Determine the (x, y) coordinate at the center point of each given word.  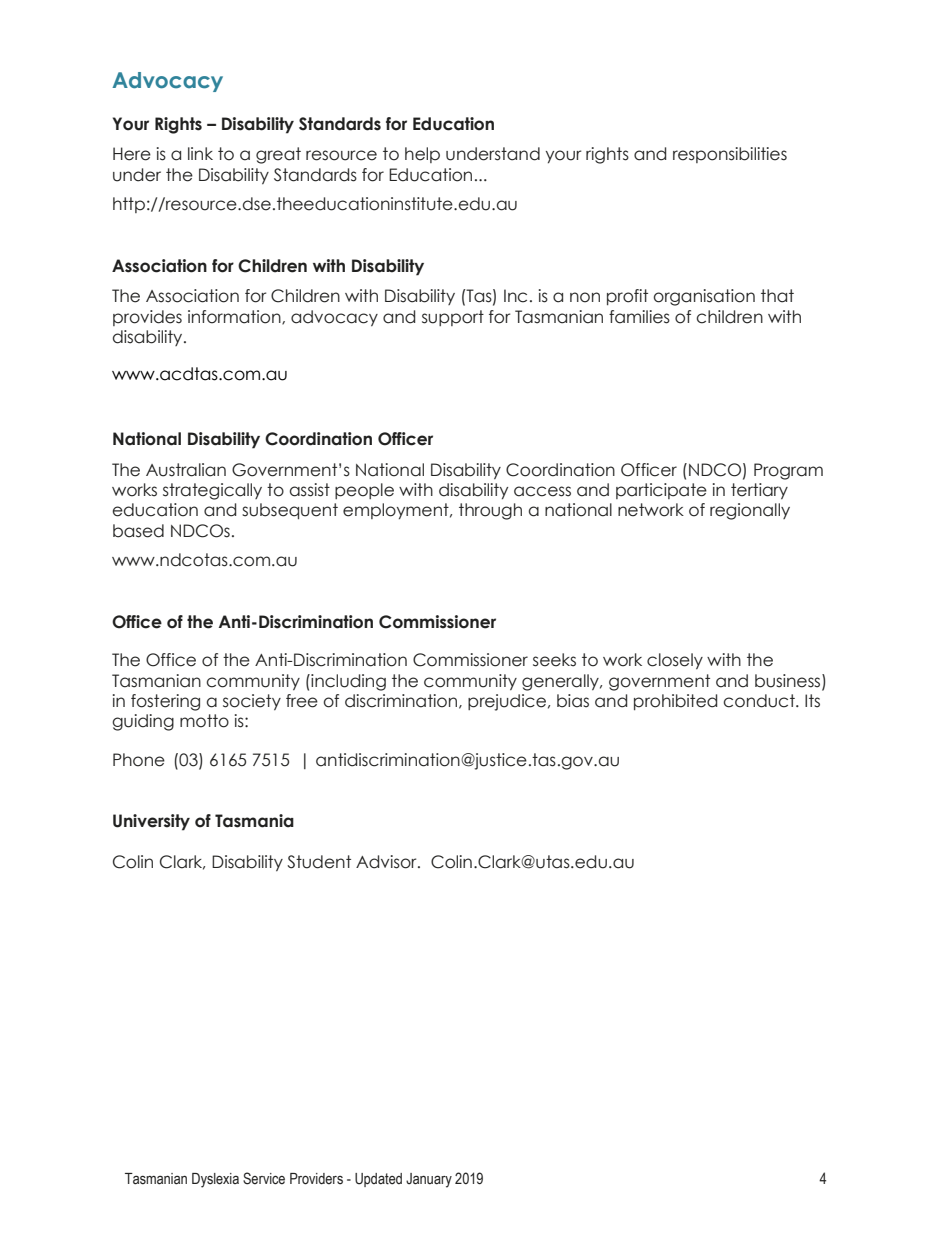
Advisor (387, 862)
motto (204, 721)
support (453, 318)
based (138, 531)
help (422, 155)
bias (573, 701)
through (490, 511)
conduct (760, 701)
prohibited (675, 702)
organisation (704, 297)
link (200, 153)
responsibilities (730, 155)
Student (319, 862)
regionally (750, 511)
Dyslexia (215, 1180)
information (235, 317)
